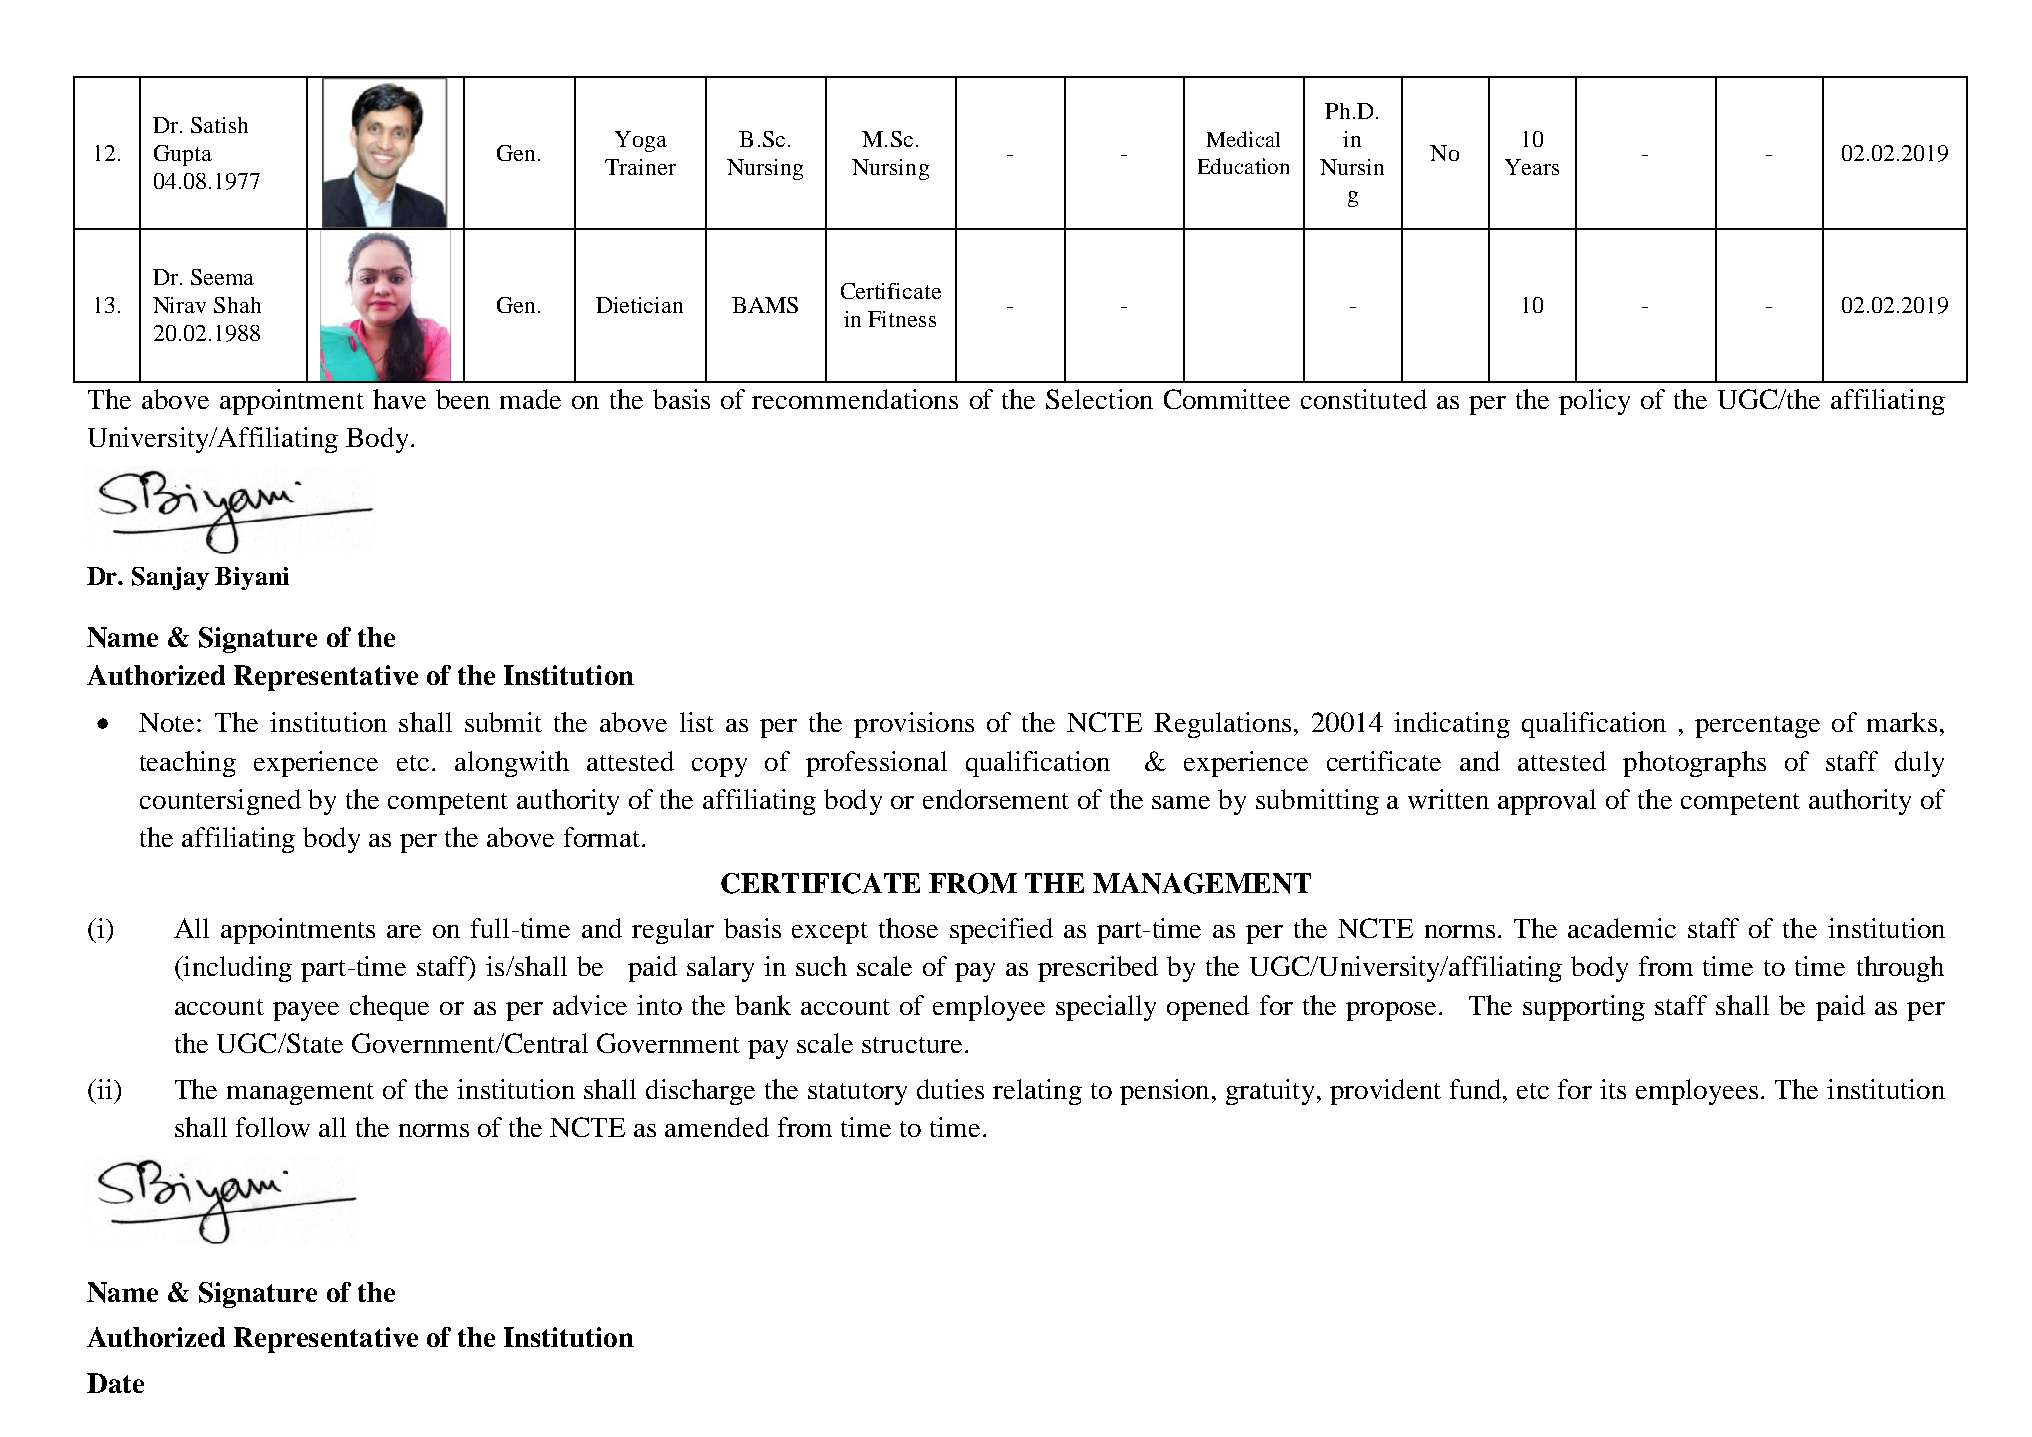 This image has height=1437, width=2032. Describe the element at coordinates (115, 1383) in the image. I see `Date` at that location.
